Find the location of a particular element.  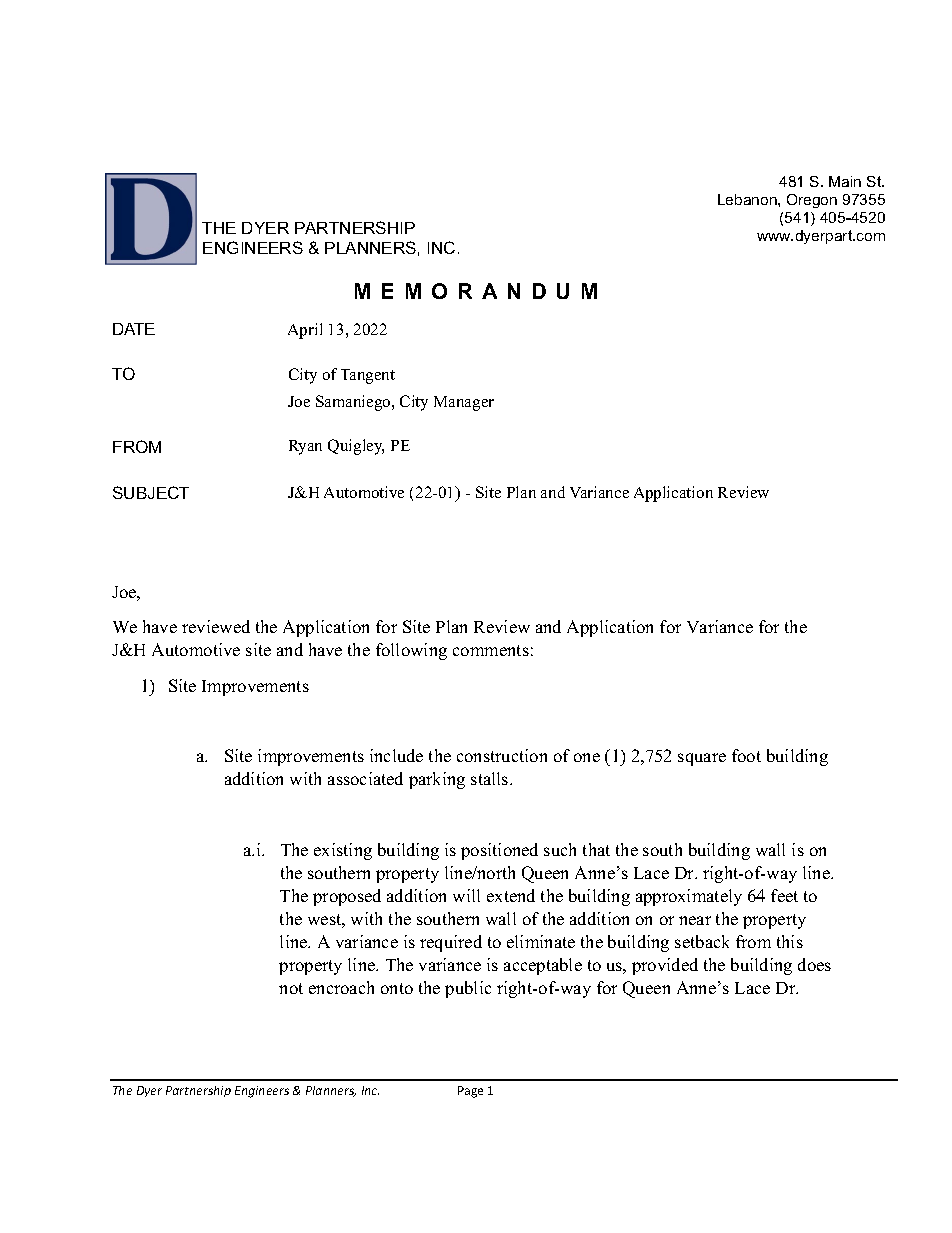

SUBJECT is located at coordinates (151, 492).
